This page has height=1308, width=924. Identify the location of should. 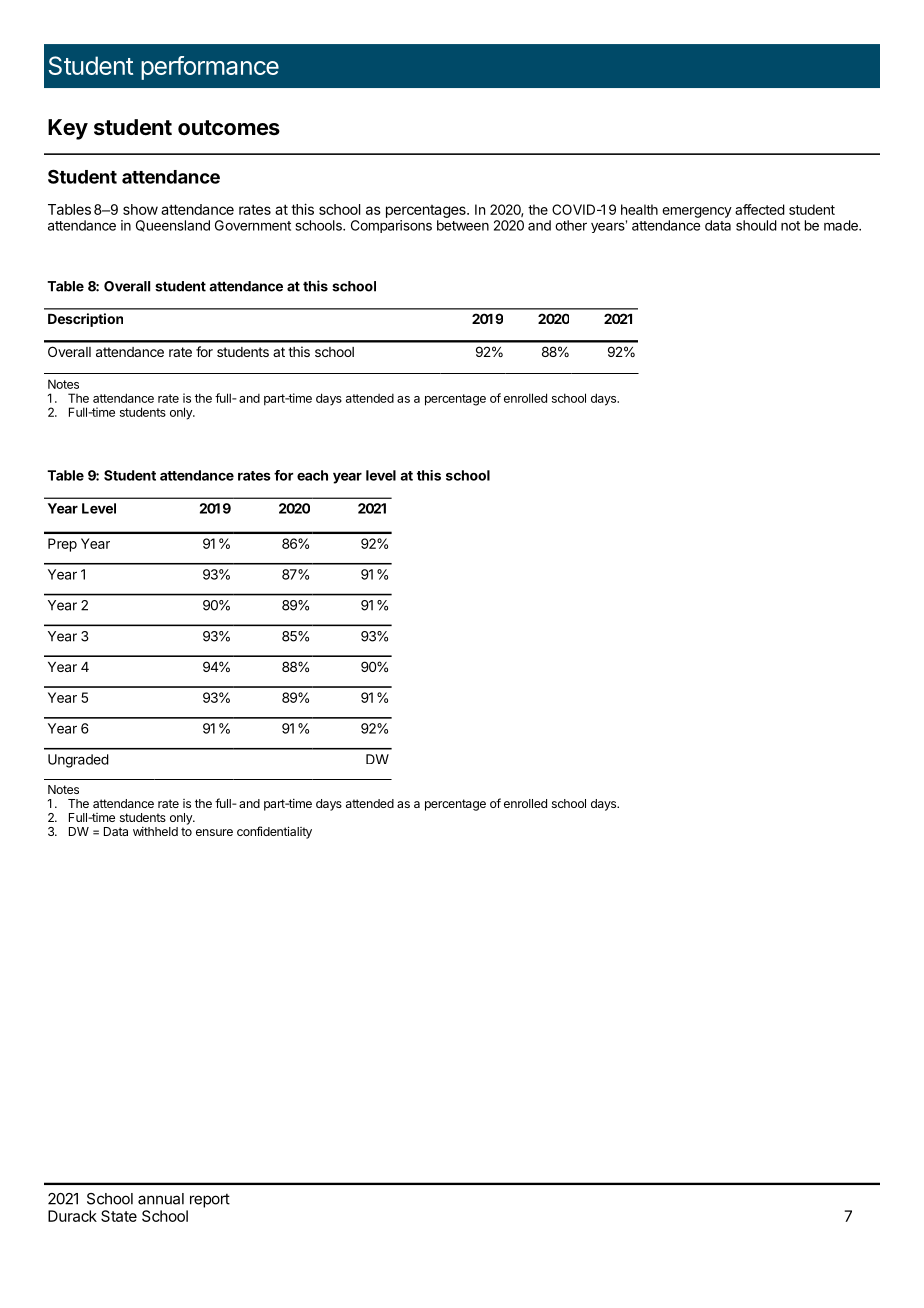
(756, 225).
